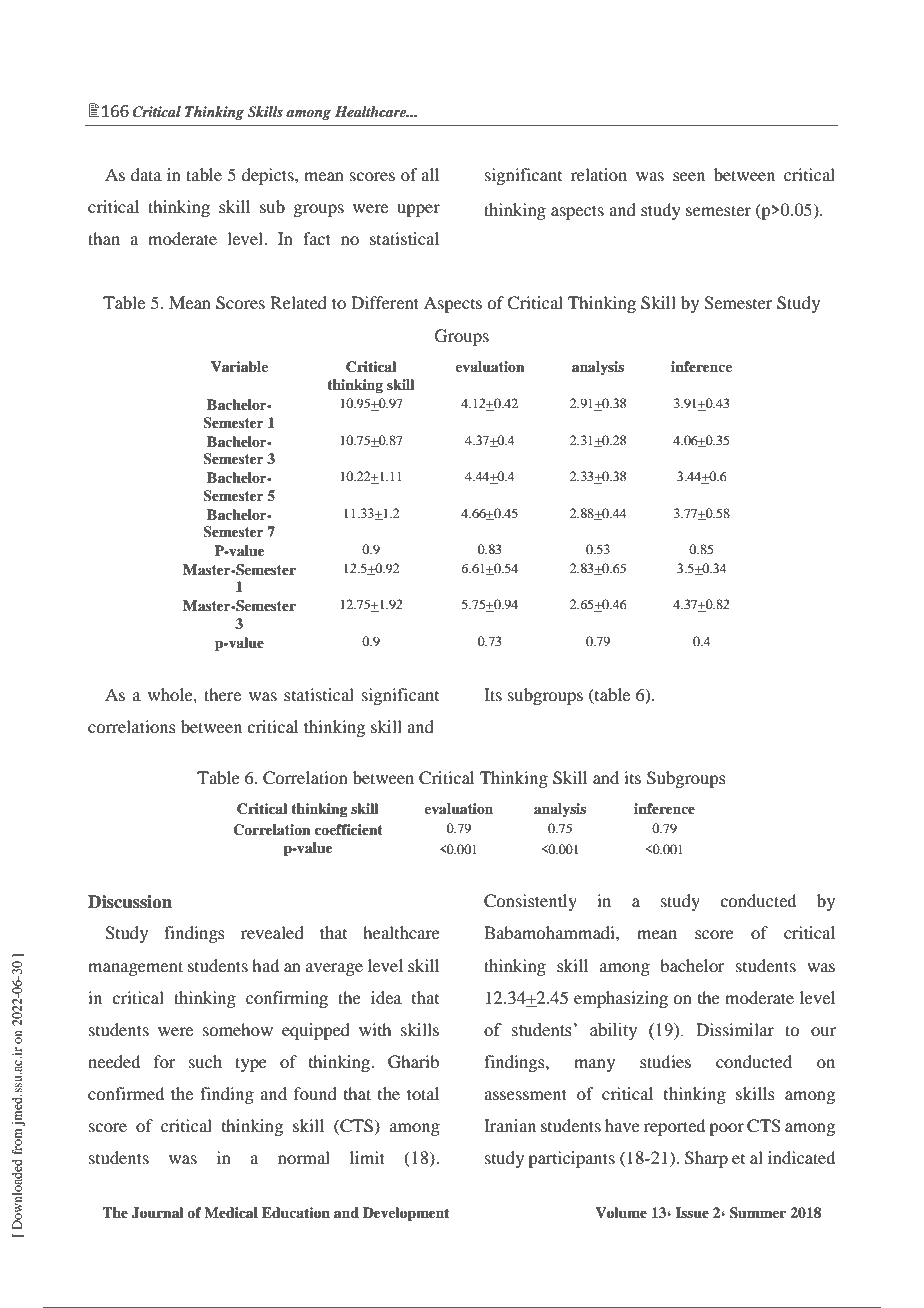 Image resolution: width=924 pixels, height=1308 pixels. I want to click on coefficient, so click(348, 829).
